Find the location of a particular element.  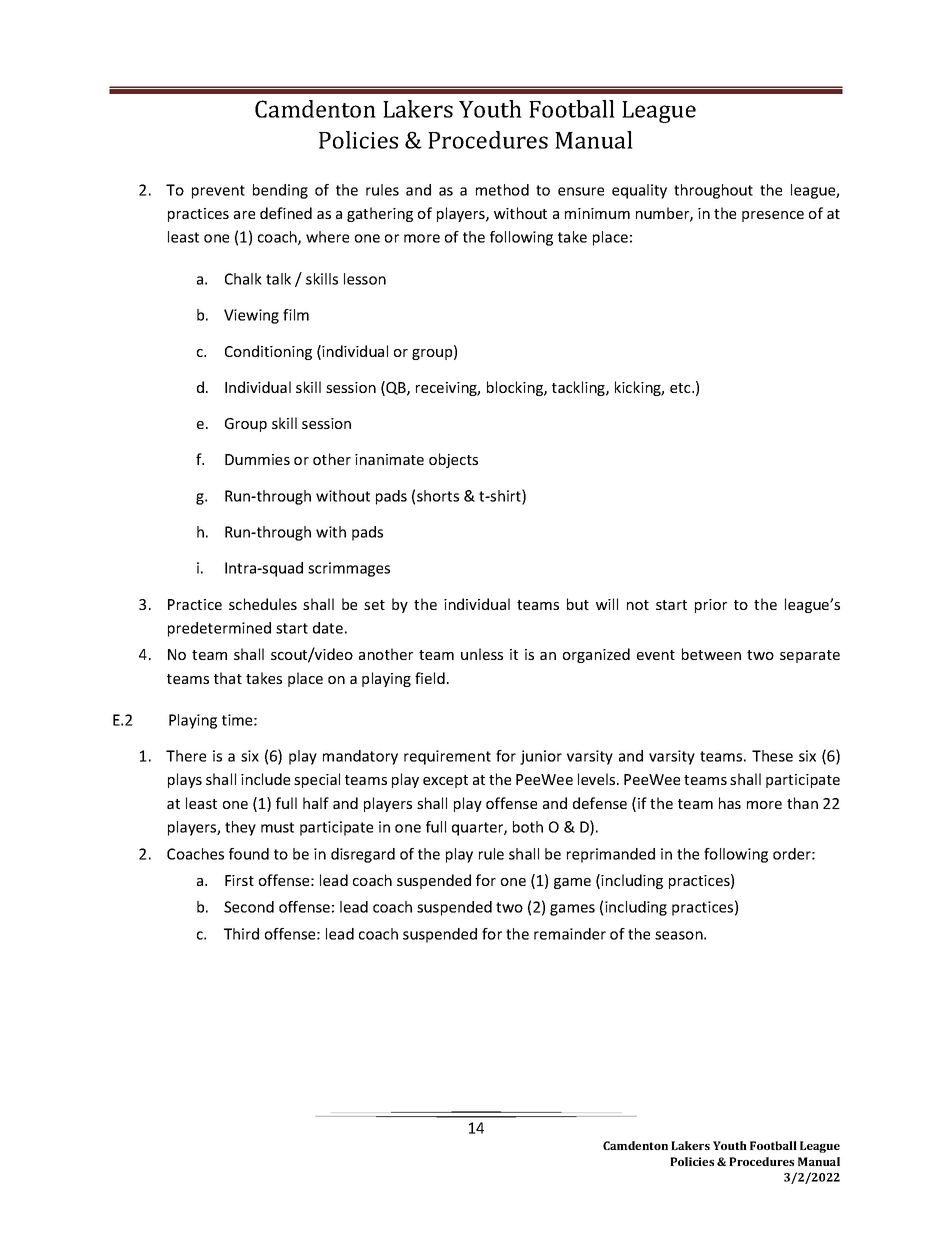

presence is located at coordinates (773, 216).
